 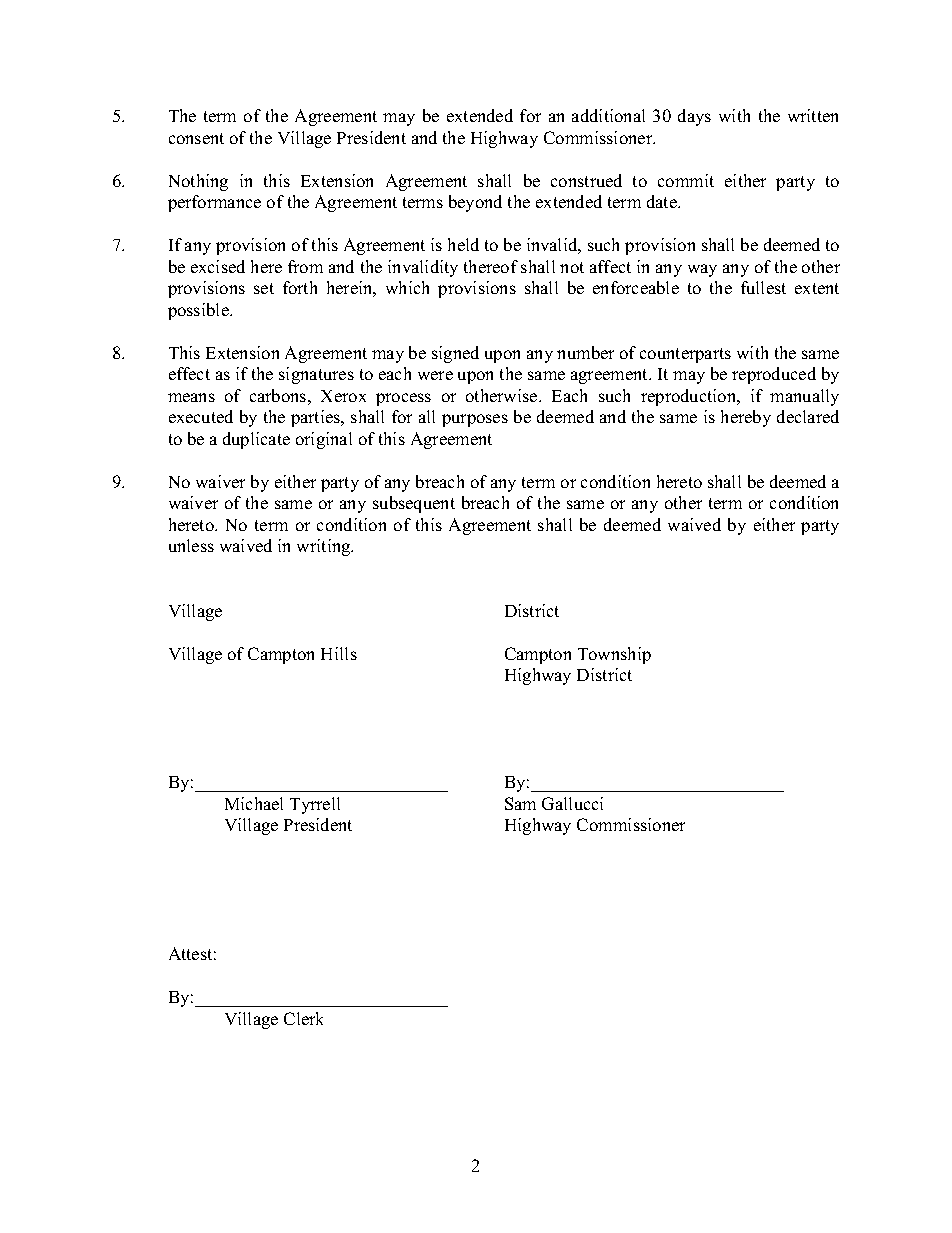 What do you see at coordinates (196, 138) in the image?
I see `consent` at bounding box center [196, 138].
